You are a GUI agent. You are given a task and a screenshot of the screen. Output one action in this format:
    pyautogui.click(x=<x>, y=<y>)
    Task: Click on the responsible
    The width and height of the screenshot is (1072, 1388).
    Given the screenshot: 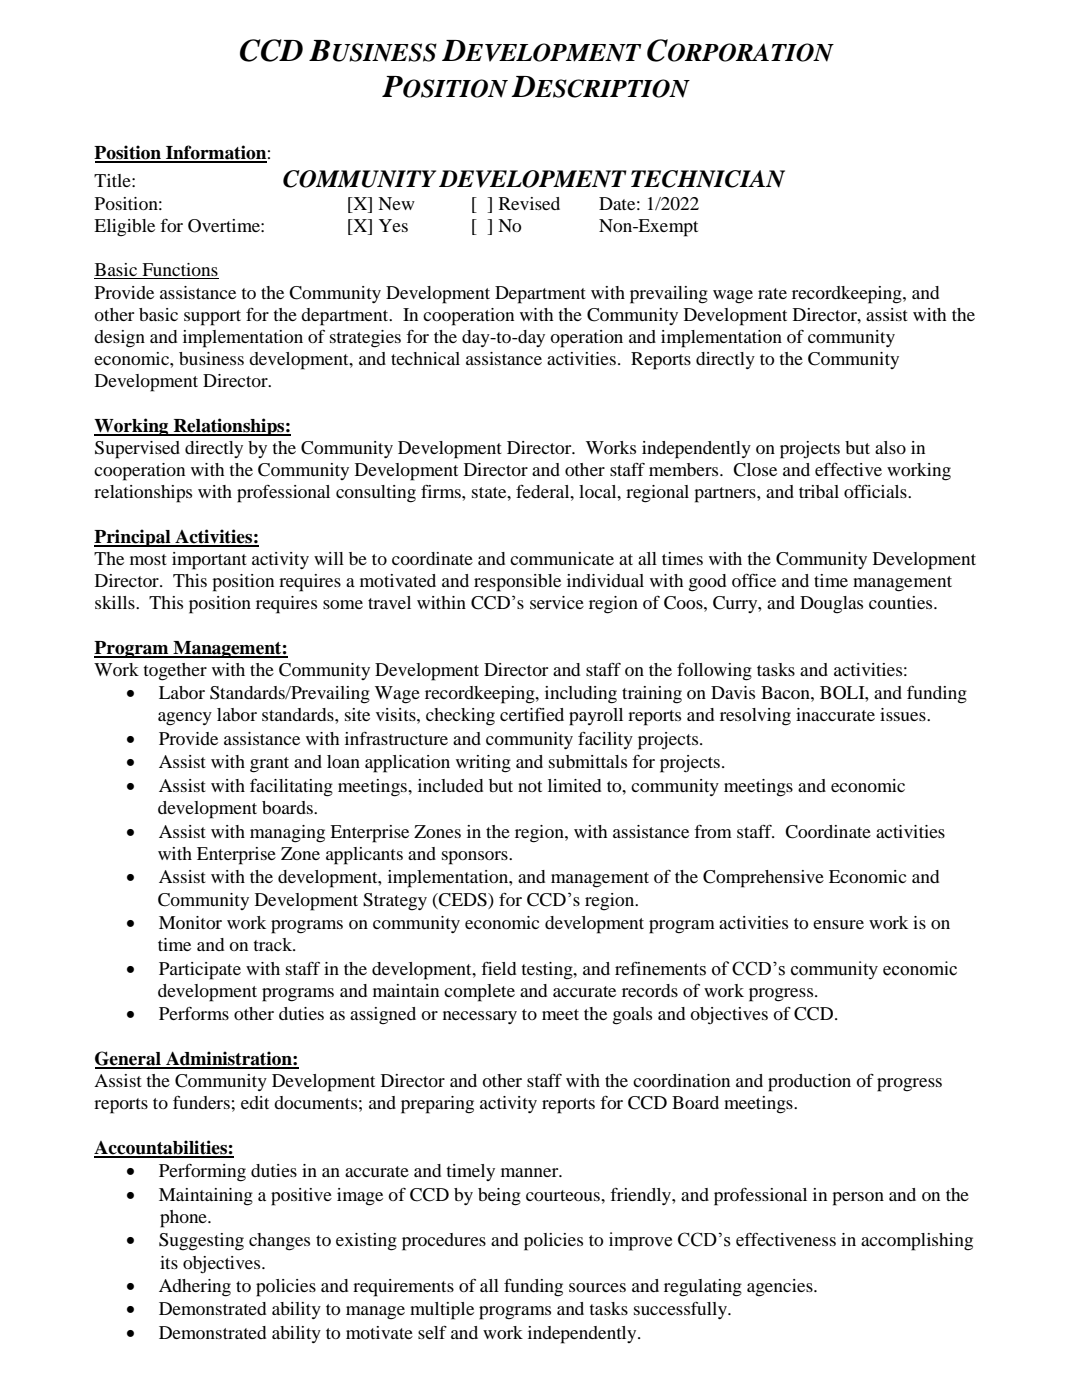 What is the action you would take?
    pyautogui.click(x=517, y=583)
